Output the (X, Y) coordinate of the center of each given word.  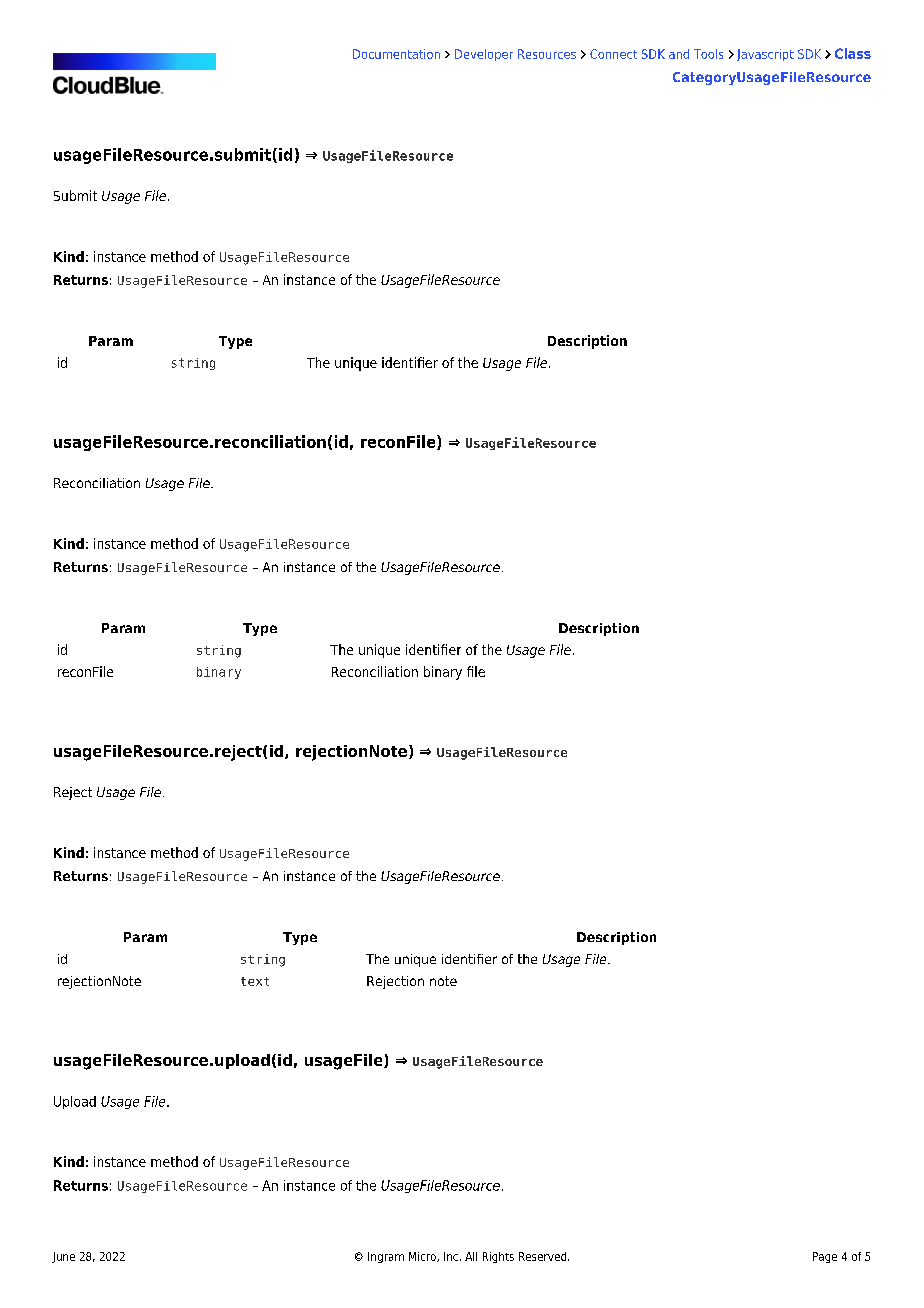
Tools (708, 54)
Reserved (544, 1256)
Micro (423, 1257)
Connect (613, 54)
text (255, 981)
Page (825, 1257)
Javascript (765, 55)
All (471, 1256)
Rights (498, 1257)
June (63, 1257)
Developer (484, 55)
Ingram (386, 1257)
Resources (547, 54)
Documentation (396, 54)
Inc (451, 1256)
